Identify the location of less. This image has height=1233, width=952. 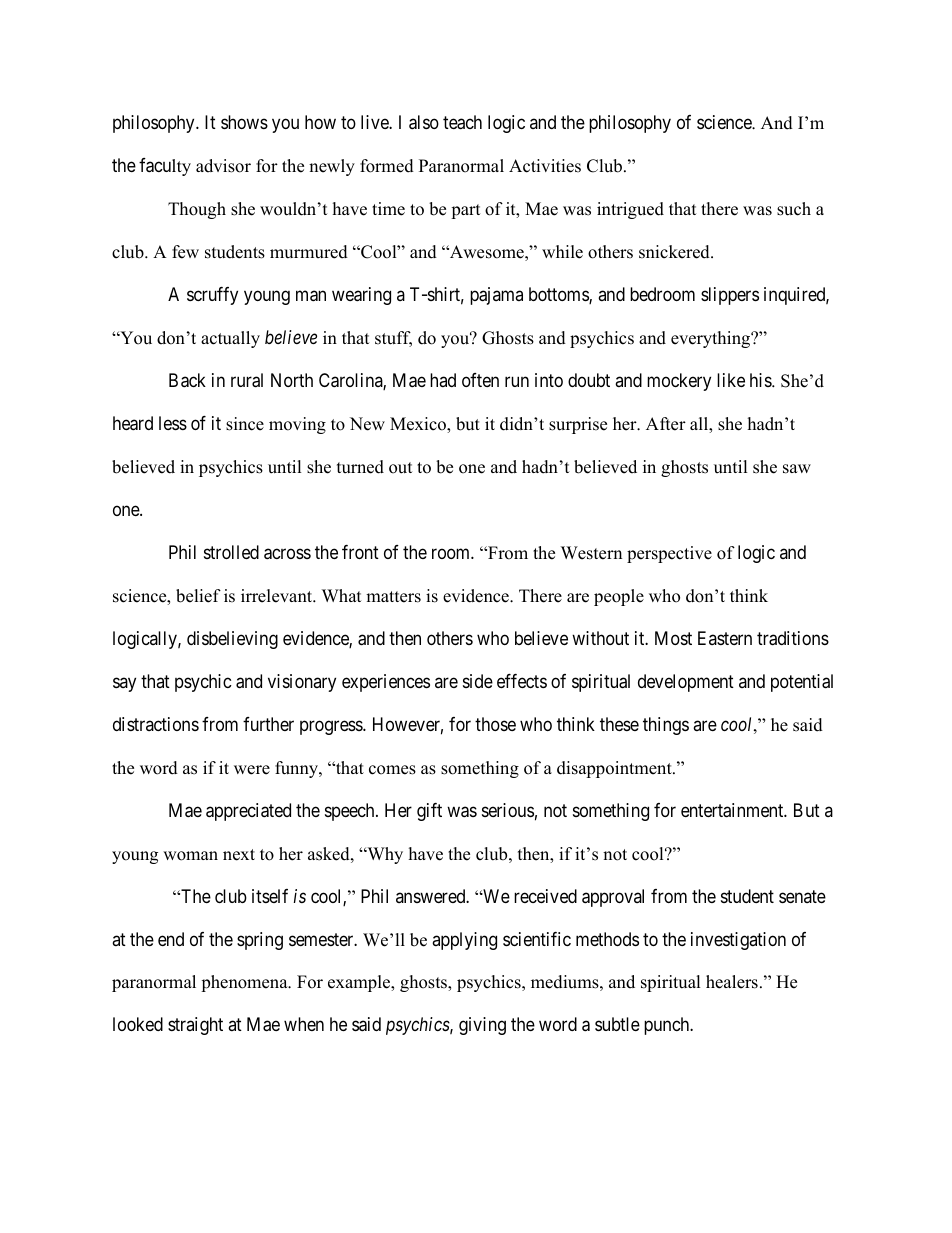
(173, 423).
